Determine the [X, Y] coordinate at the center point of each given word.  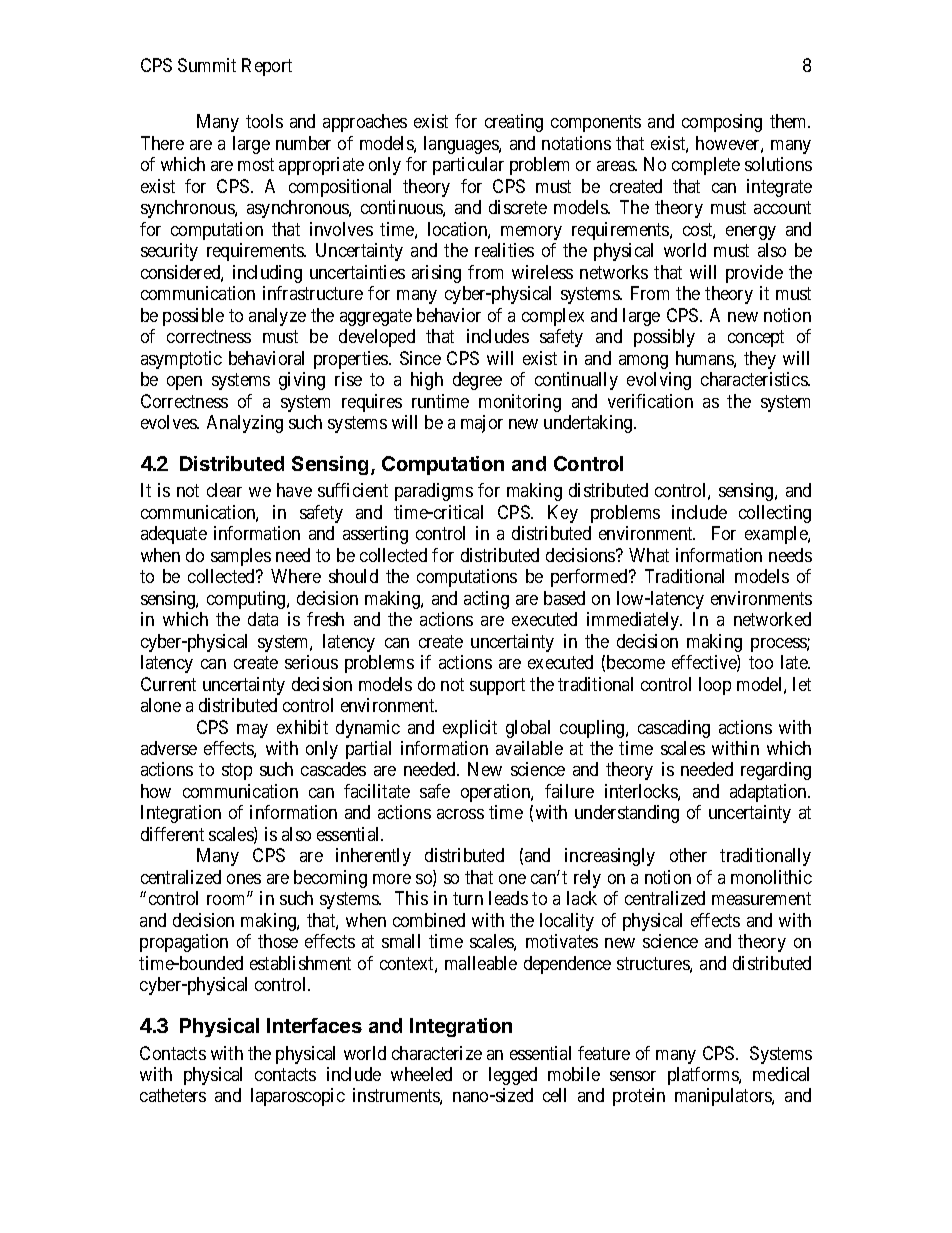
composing [722, 123]
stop [237, 772]
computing [247, 600]
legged [513, 1076]
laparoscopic [298, 1097]
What [649, 555]
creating [514, 123]
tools [264, 121]
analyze [277, 317]
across [460, 814]
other [688, 855]
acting [486, 600]
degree [477, 381]
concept [756, 338]
